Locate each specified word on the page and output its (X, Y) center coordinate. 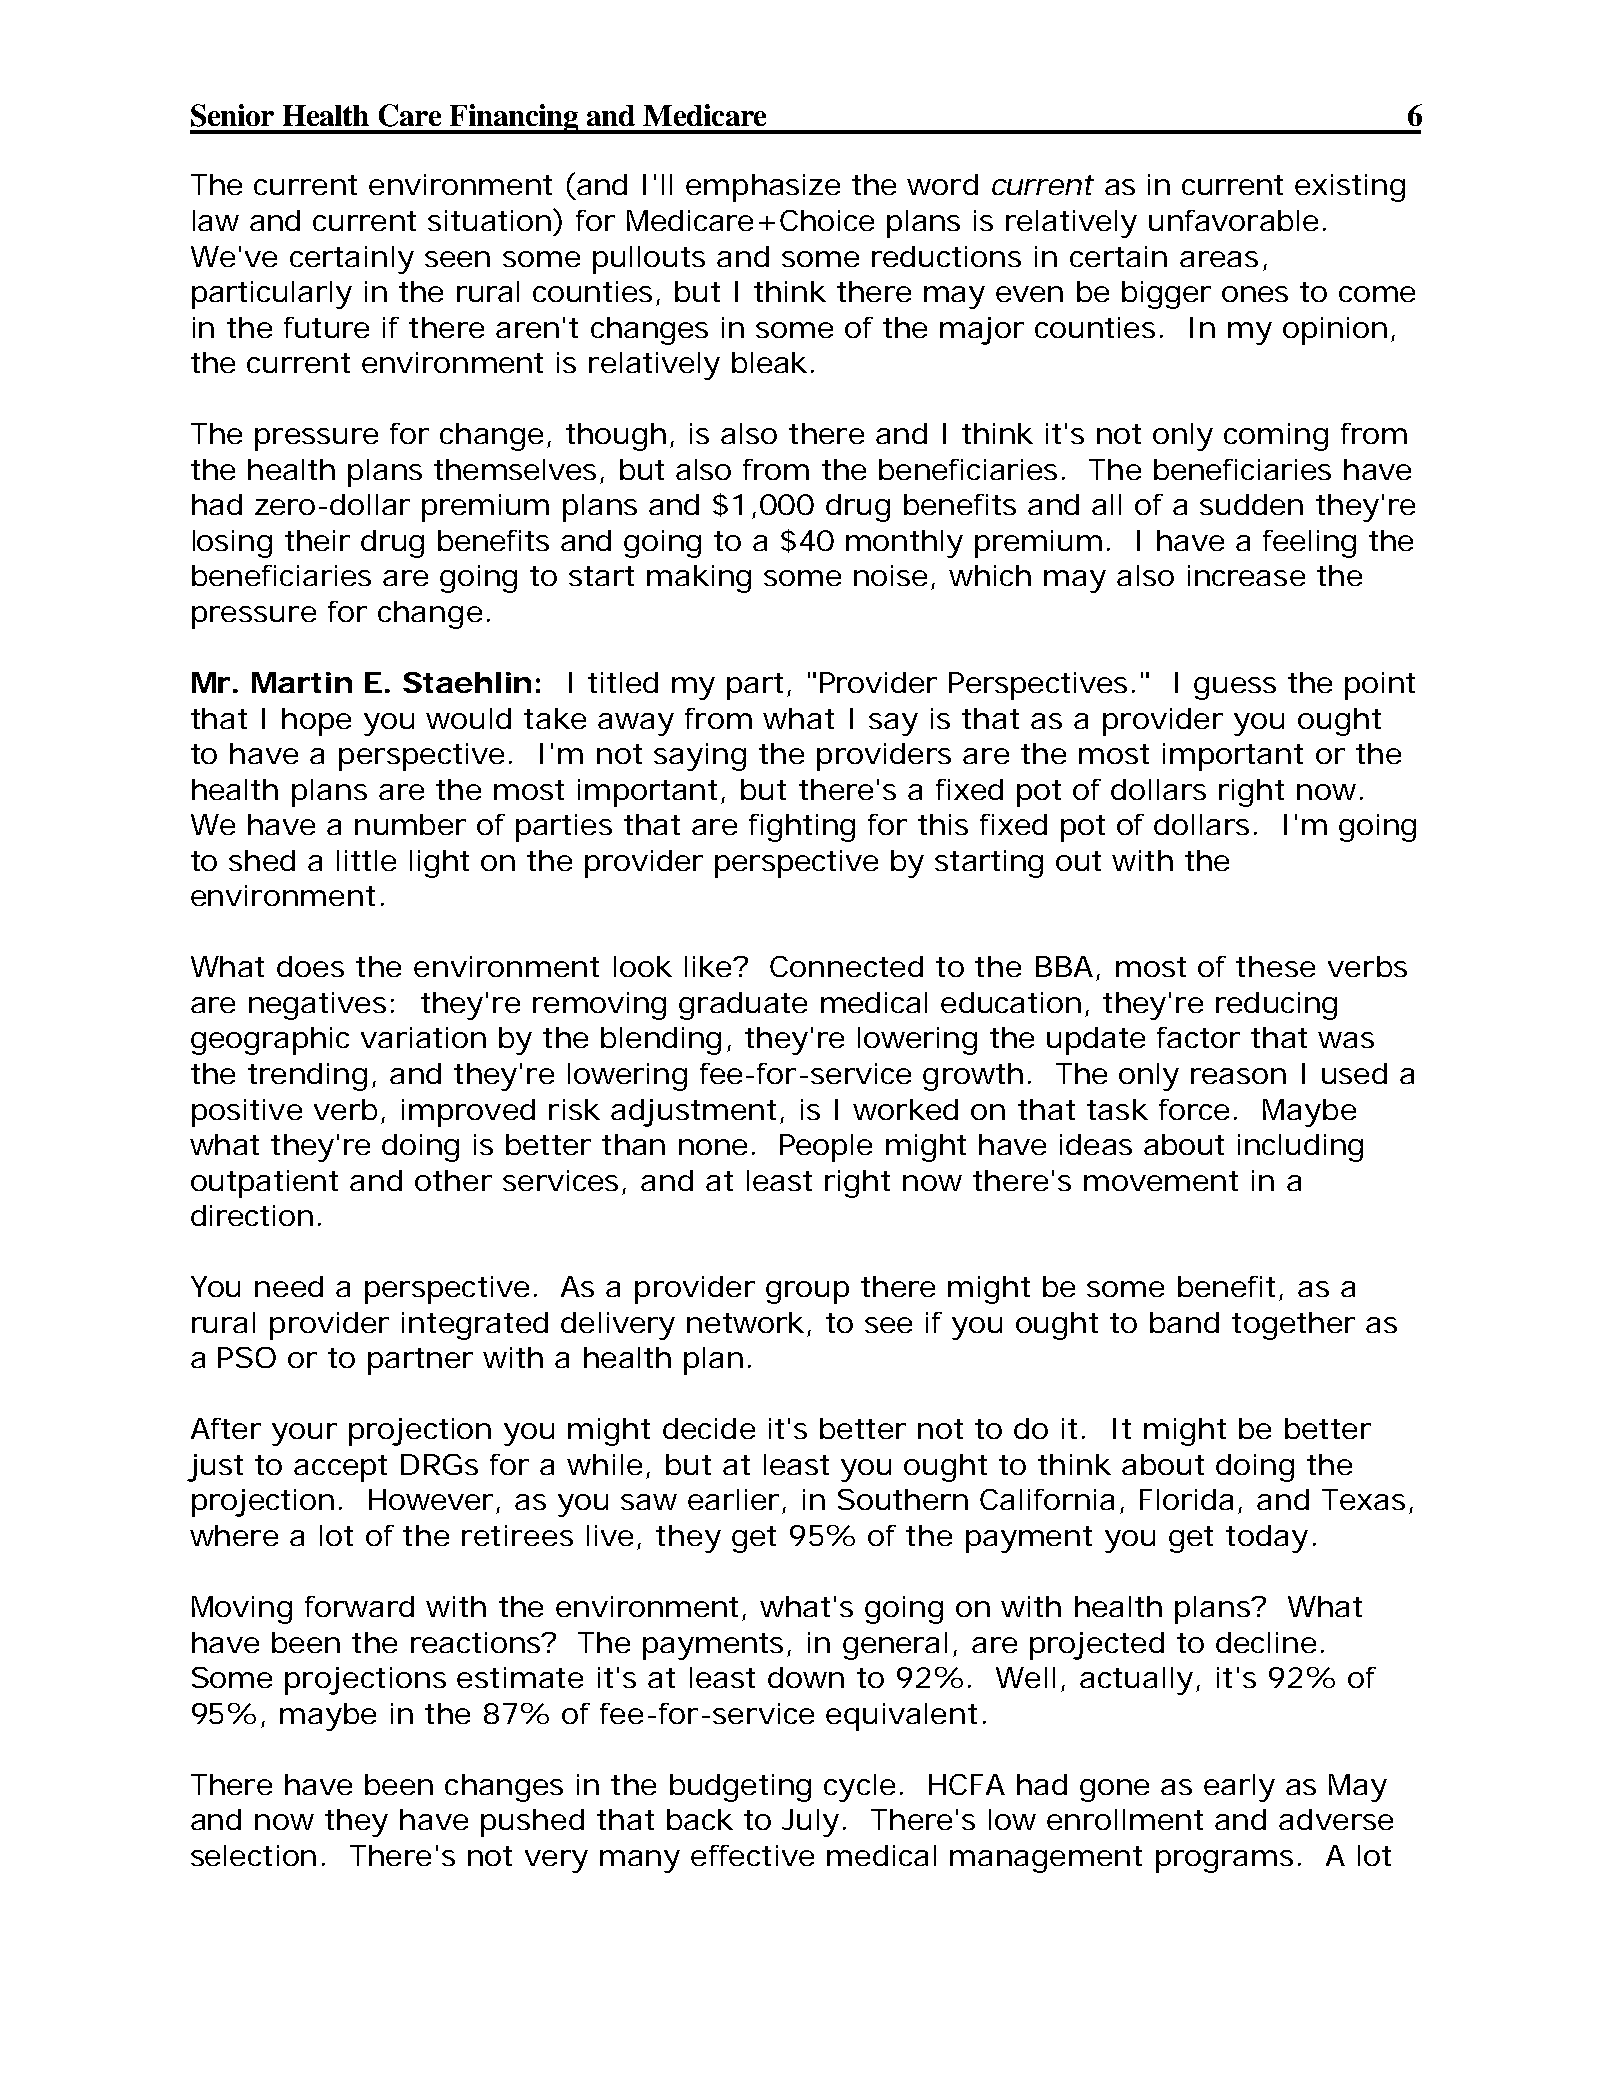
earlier (733, 1499)
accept (340, 1468)
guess (1235, 688)
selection (253, 1855)
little (366, 860)
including (1300, 1148)
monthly (904, 544)
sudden (1251, 504)
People (826, 1148)
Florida (1186, 1499)
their (317, 540)
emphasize (763, 188)
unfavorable (1233, 220)
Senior (232, 115)
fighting (802, 828)
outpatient (264, 1184)
